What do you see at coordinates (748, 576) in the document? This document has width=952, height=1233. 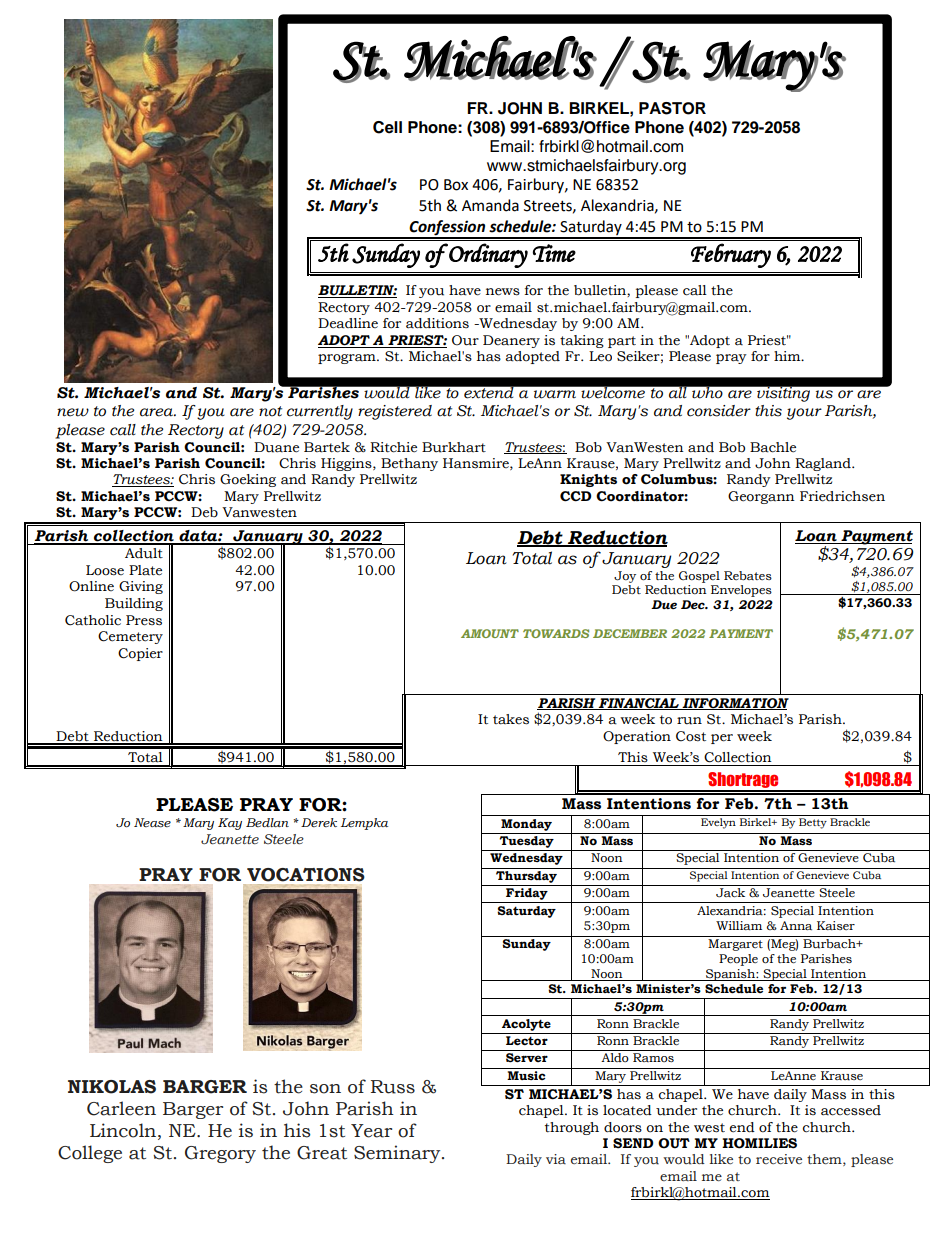 I see `Rebates` at bounding box center [748, 576].
